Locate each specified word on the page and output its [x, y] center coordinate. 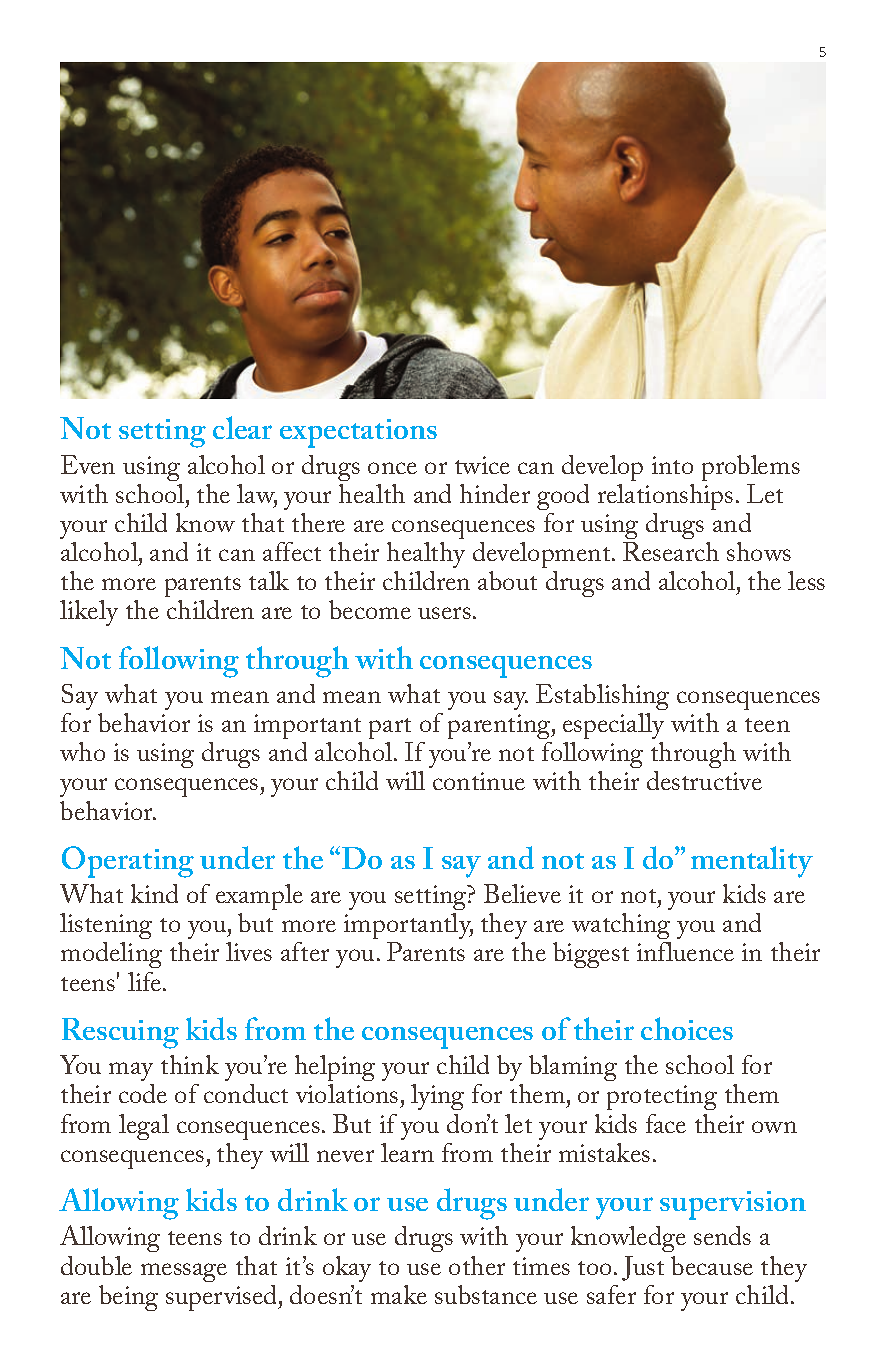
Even [88, 464]
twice [482, 465]
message [184, 1272]
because [712, 1265]
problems [751, 468]
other [477, 1265]
